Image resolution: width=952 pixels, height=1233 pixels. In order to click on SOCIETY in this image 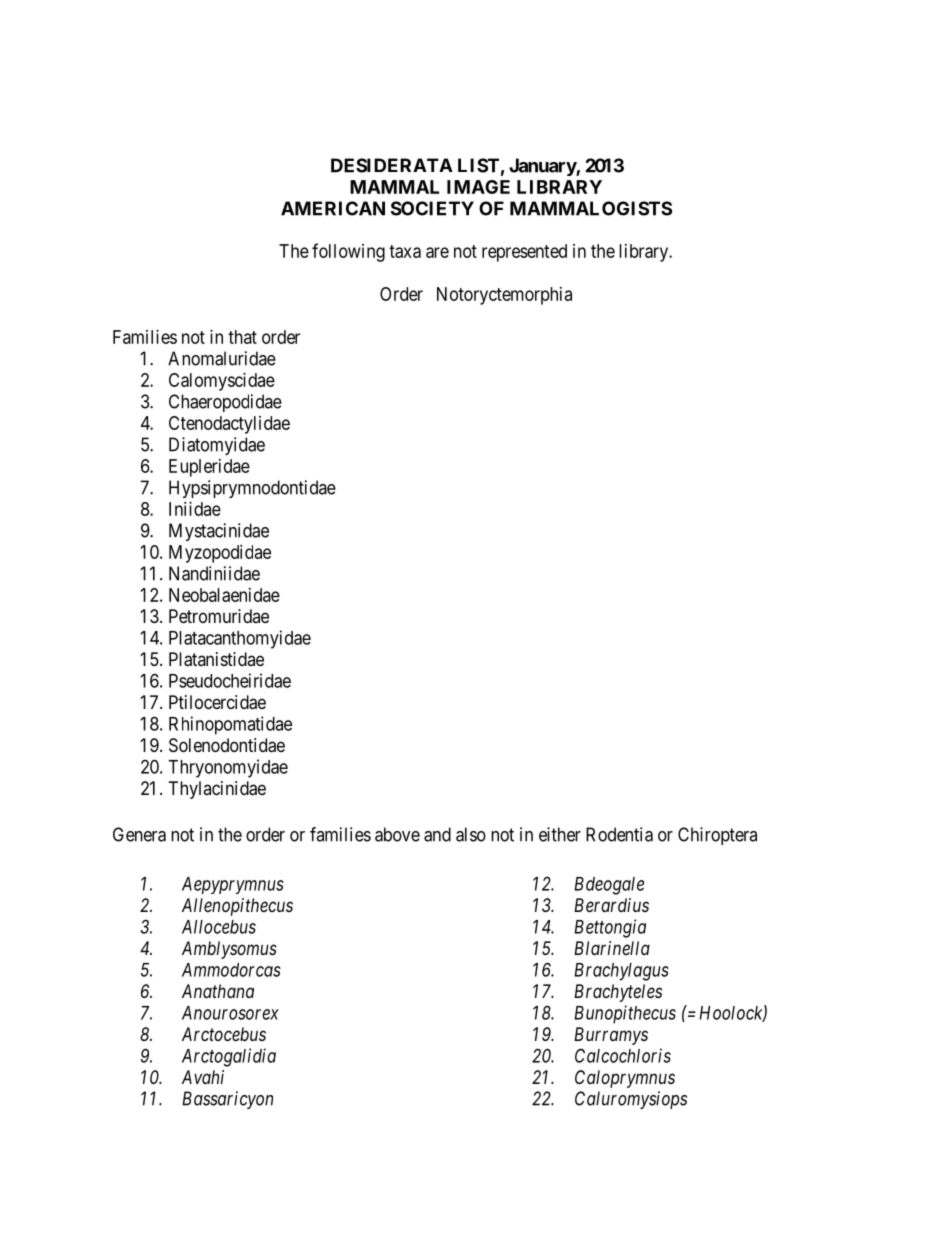, I will do `click(432, 208)`.
